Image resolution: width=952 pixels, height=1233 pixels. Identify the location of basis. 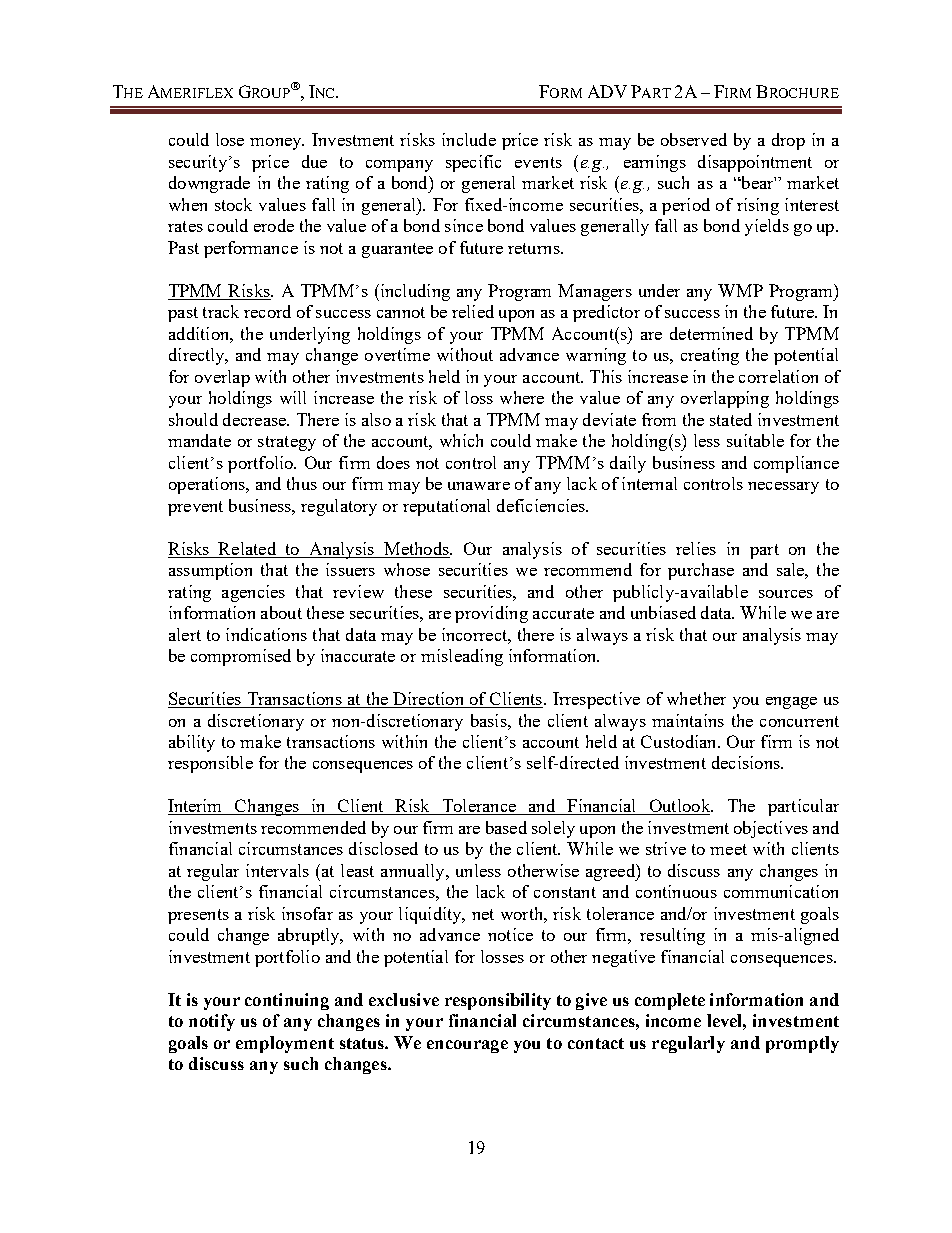
(490, 720).
